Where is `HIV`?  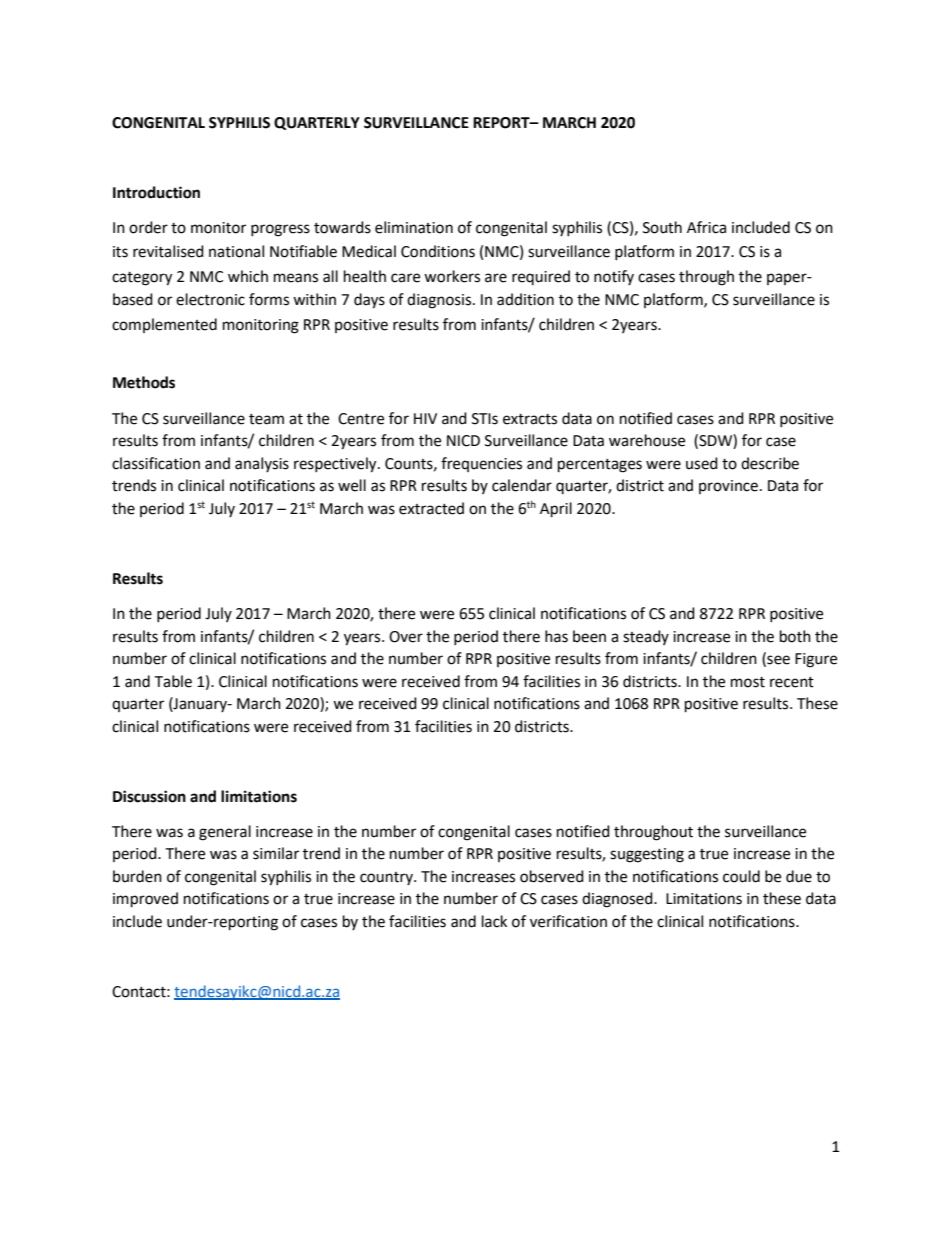 HIV is located at coordinates (425, 418).
